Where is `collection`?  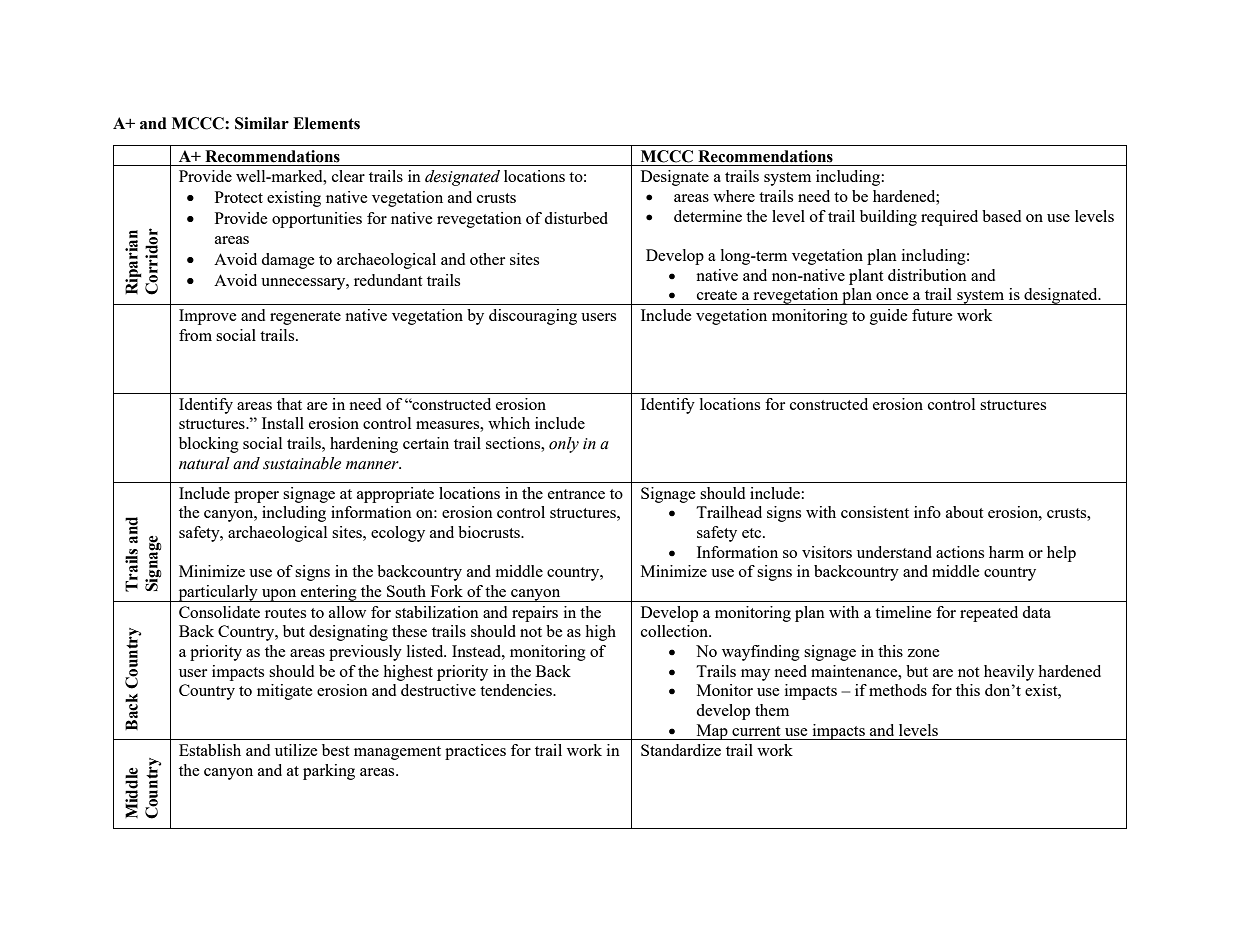 collection is located at coordinates (676, 631).
